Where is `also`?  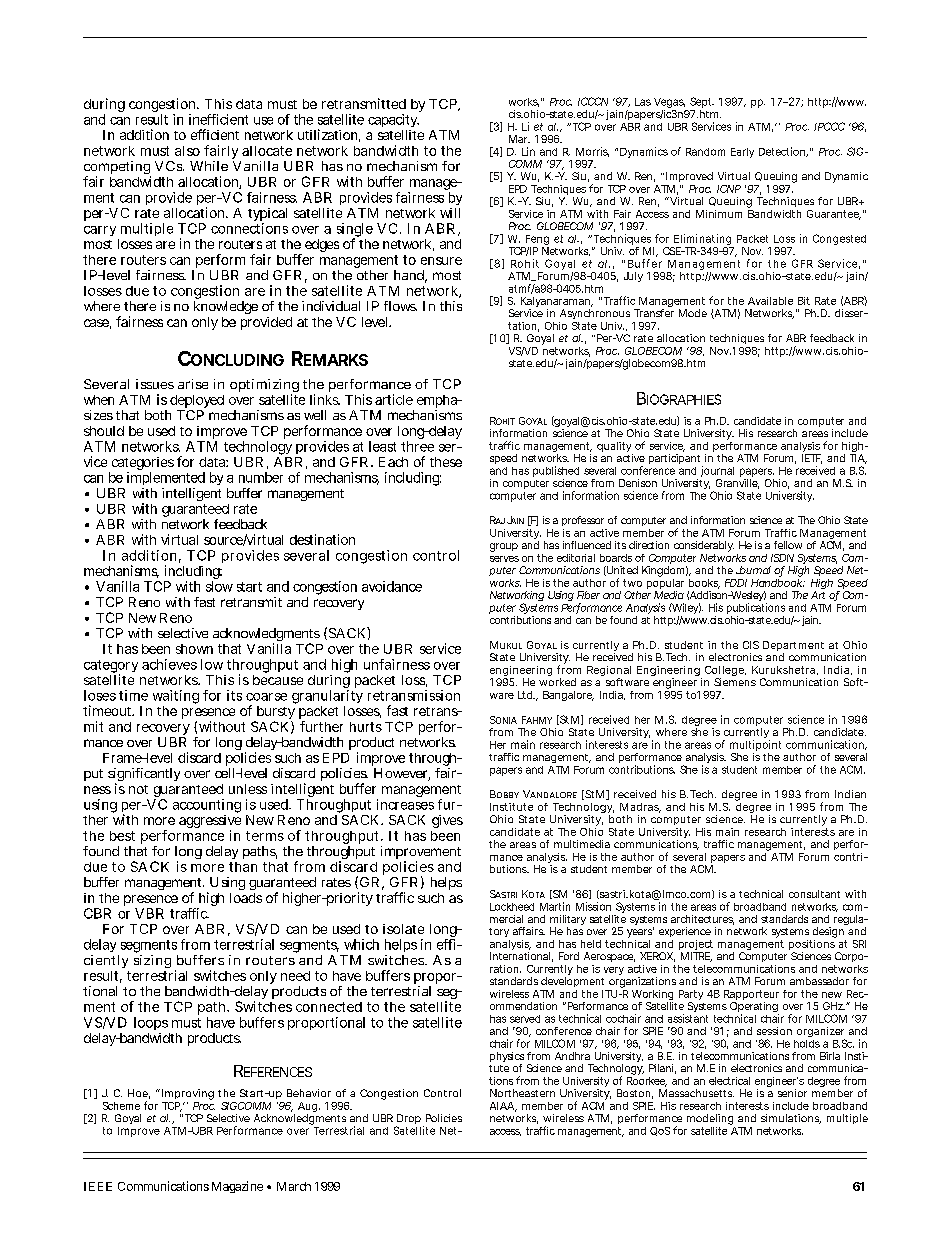
also is located at coordinates (187, 151).
